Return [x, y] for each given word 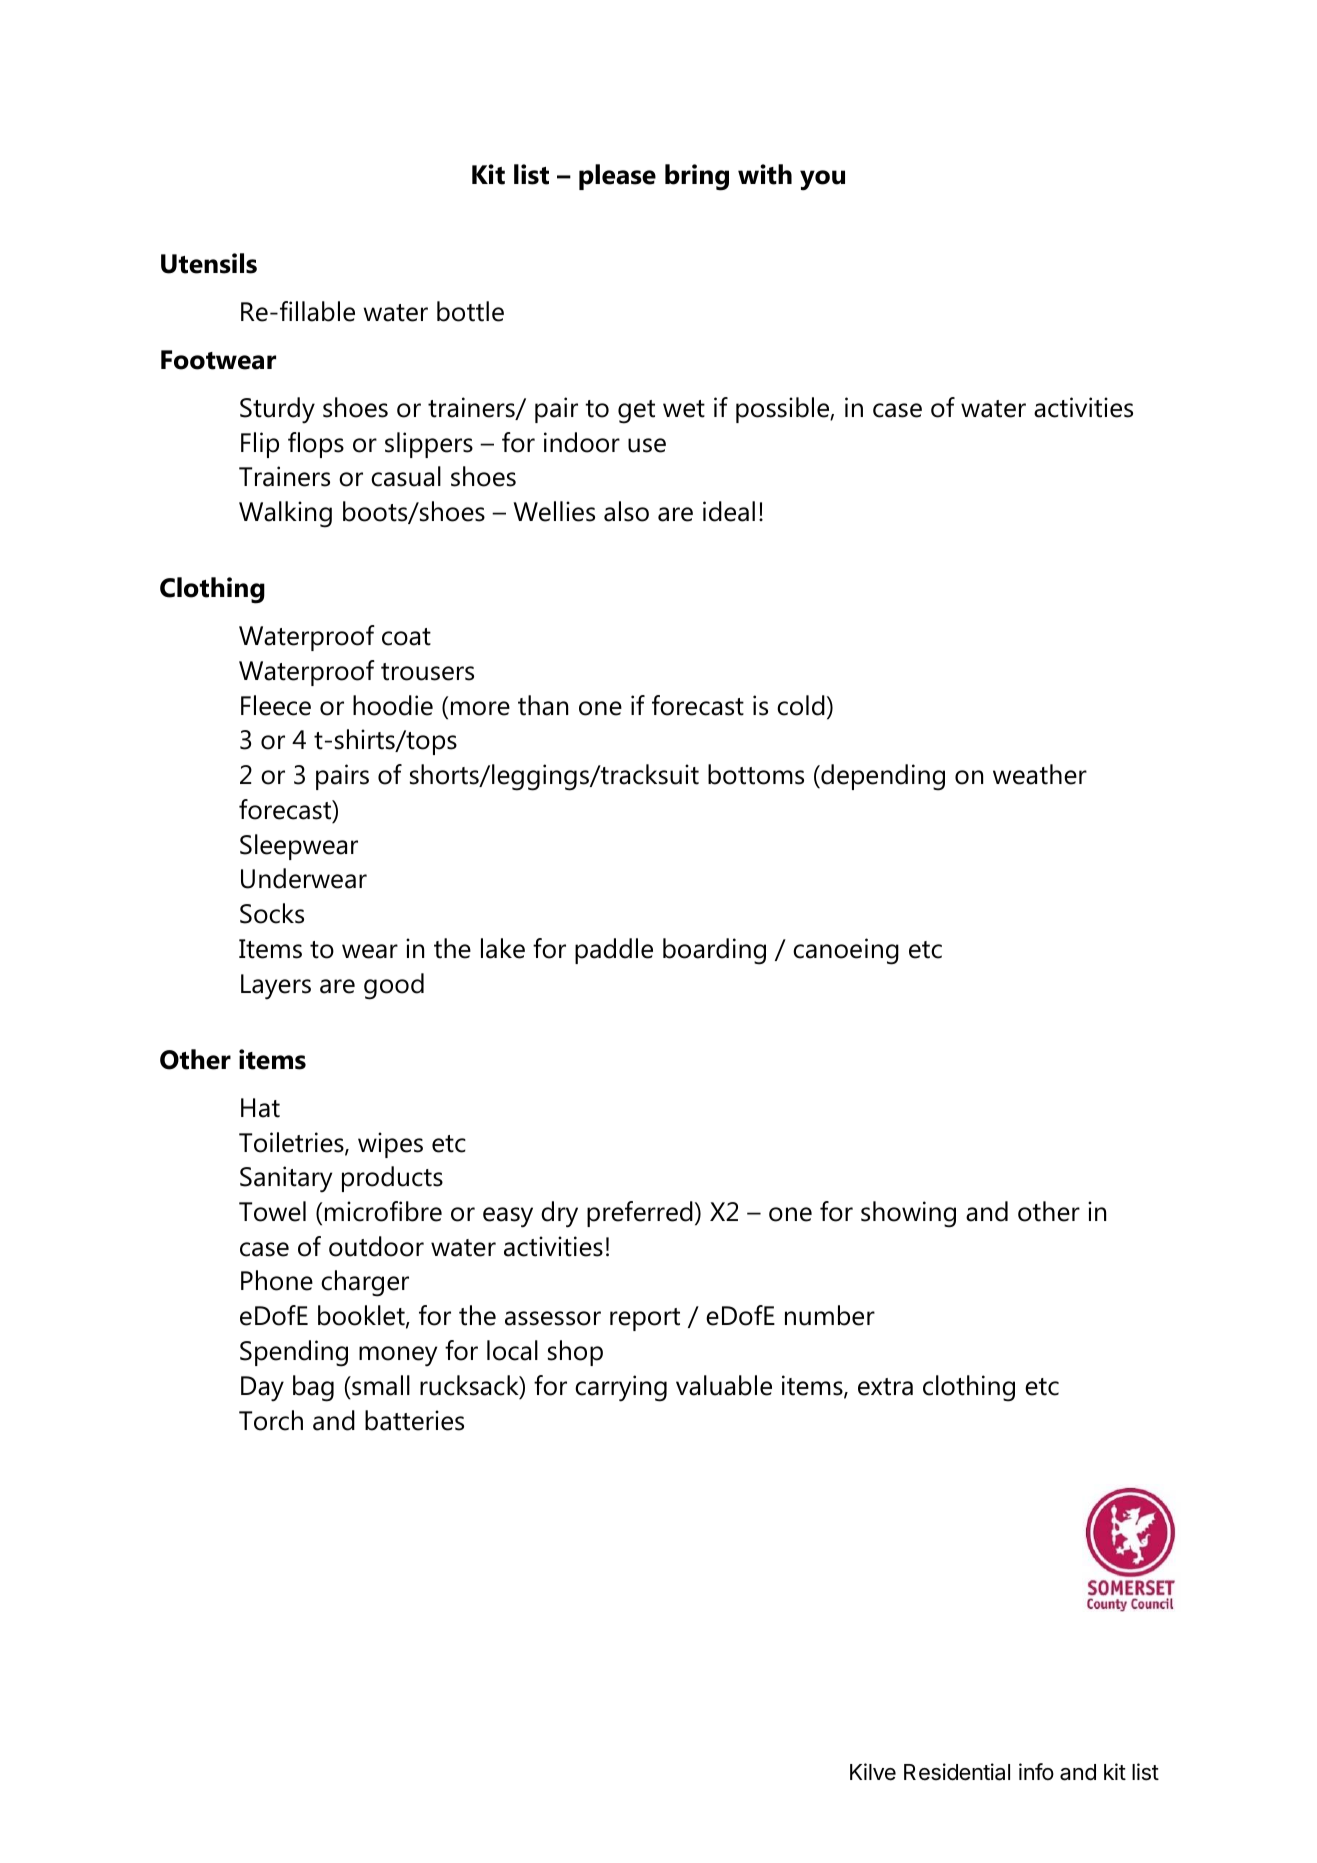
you [822, 180]
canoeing [846, 951]
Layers [276, 987]
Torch [271, 1420]
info [1036, 1772]
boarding [714, 951]
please [617, 177]
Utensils [209, 263]
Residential [957, 1772]
